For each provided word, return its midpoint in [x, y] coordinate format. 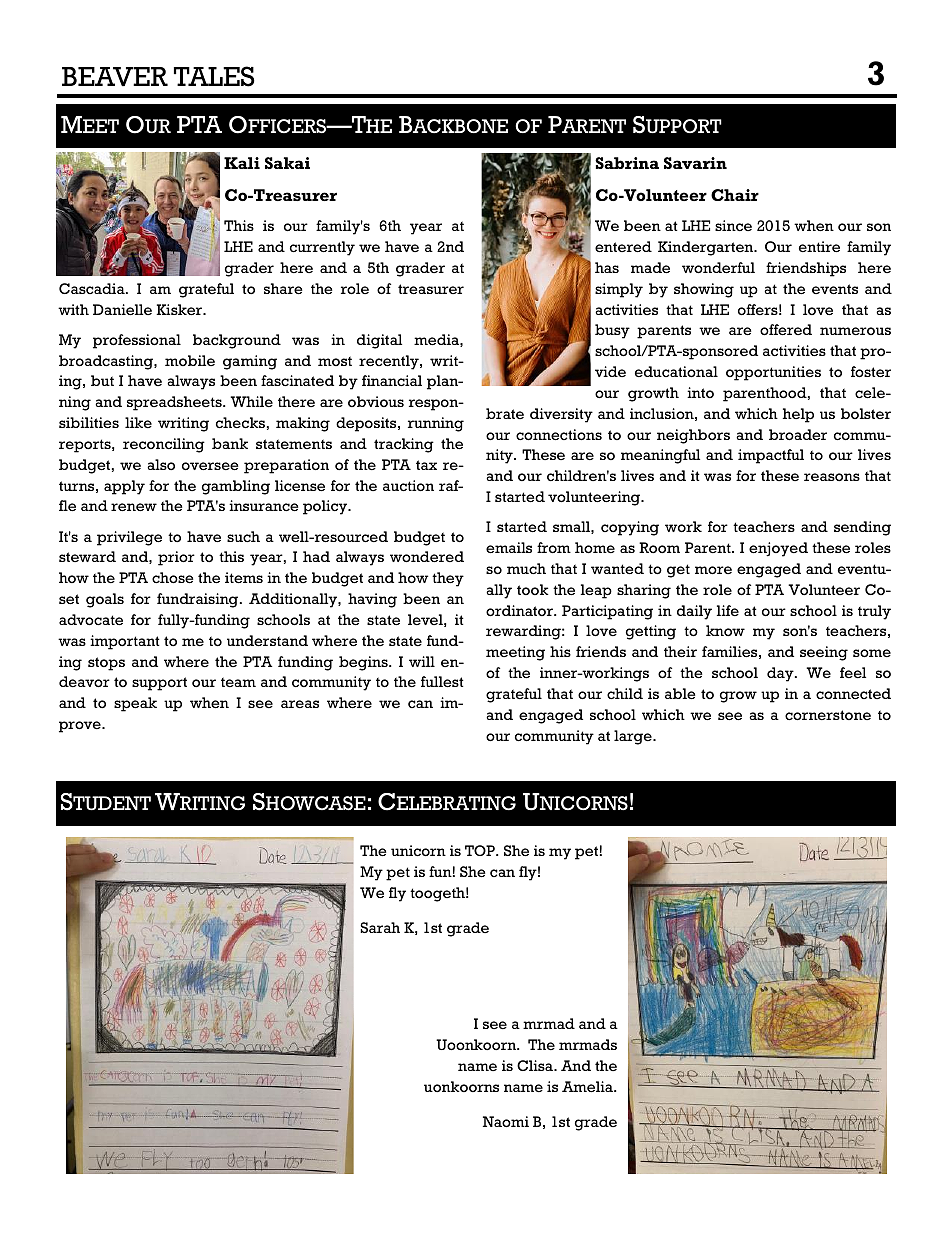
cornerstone [828, 715]
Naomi [506, 1122]
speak [135, 704]
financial [392, 380]
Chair [735, 195]
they [448, 579]
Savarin [695, 163]
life [728, 610]
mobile [190, 360]
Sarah [380, 927]
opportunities [773, 373]
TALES [214, 76]
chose [173, 578]
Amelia [588, 1087]
